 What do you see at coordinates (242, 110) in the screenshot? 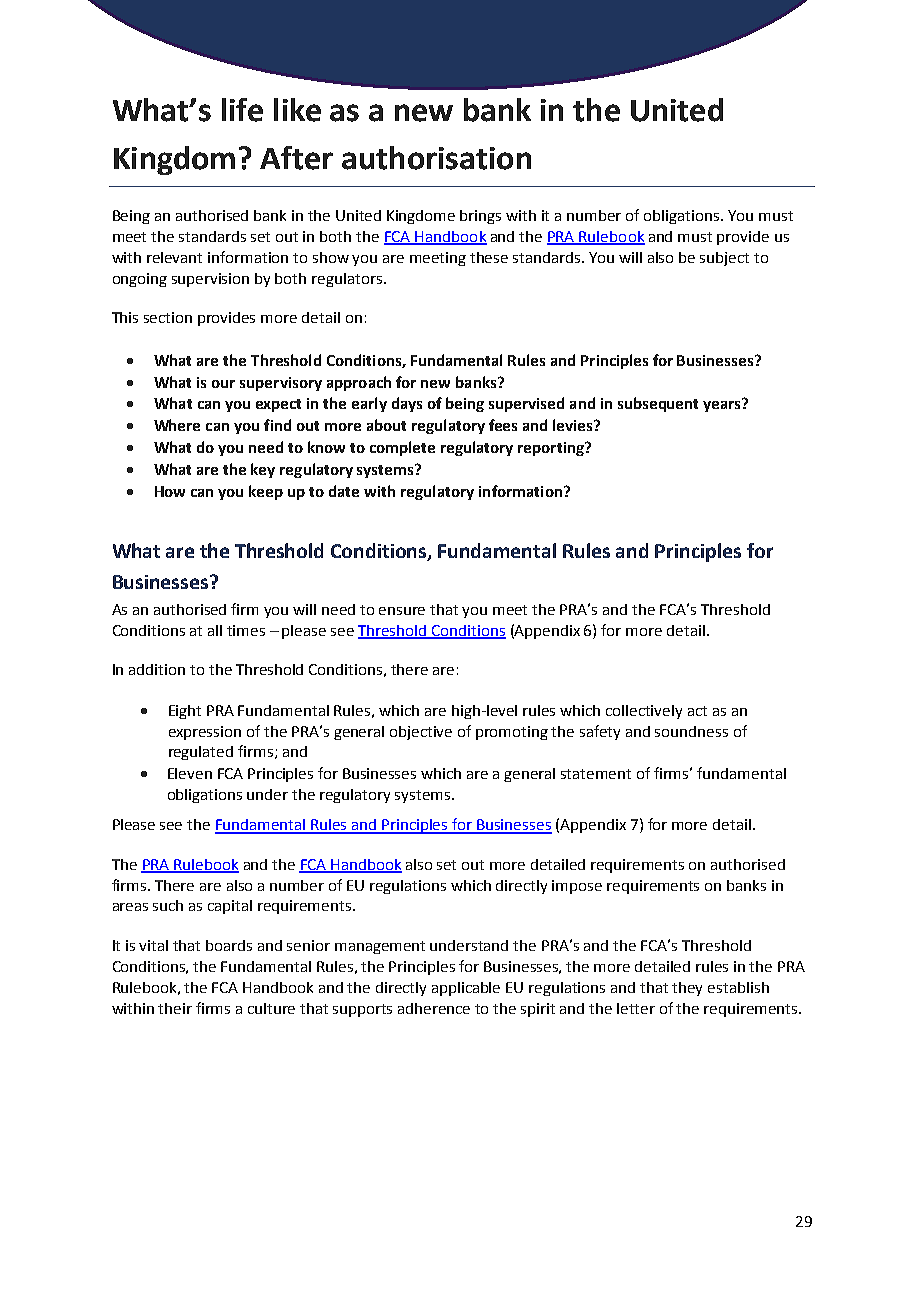
I see `life` at bounding box center [242, 110].
